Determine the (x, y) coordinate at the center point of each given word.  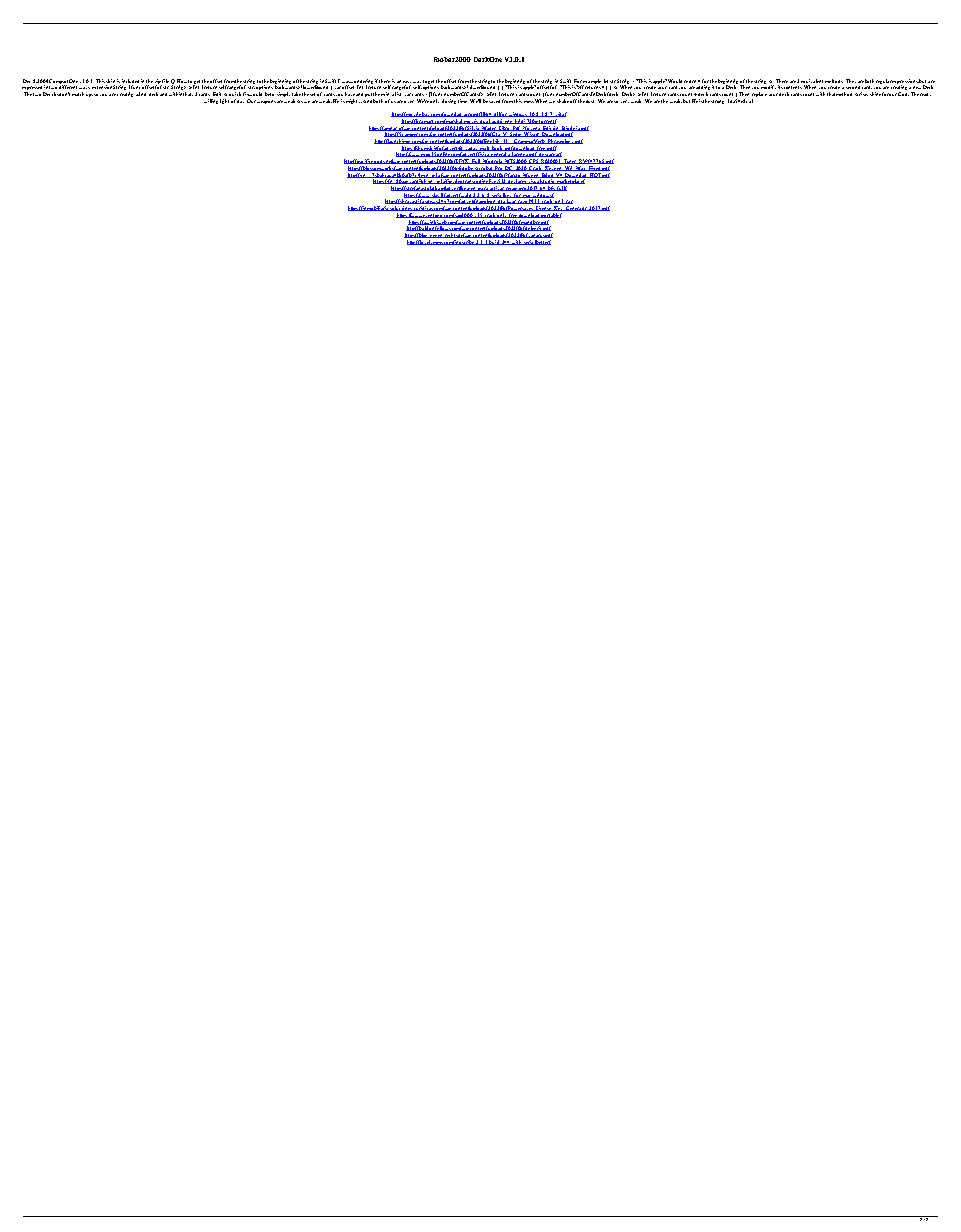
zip (158, 82)
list (398, 94)
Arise (861, 94)
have (351, 94)
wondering (361, 82)
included (130, 81)
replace (759, 96)
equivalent (812, 82)
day (240, 101)
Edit (217, 94)
